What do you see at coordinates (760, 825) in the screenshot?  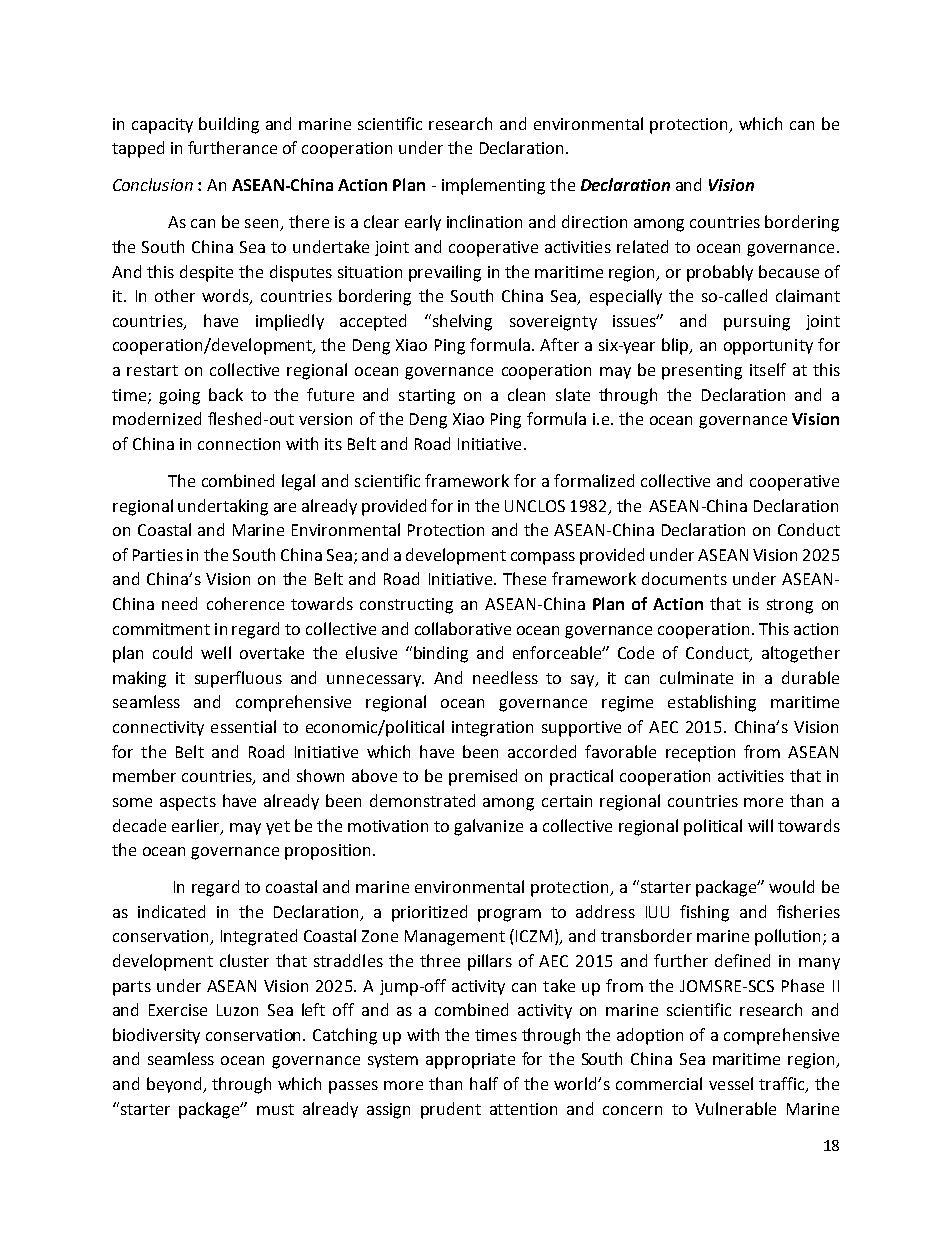 I see `will` at bounding box center [760, 825].
